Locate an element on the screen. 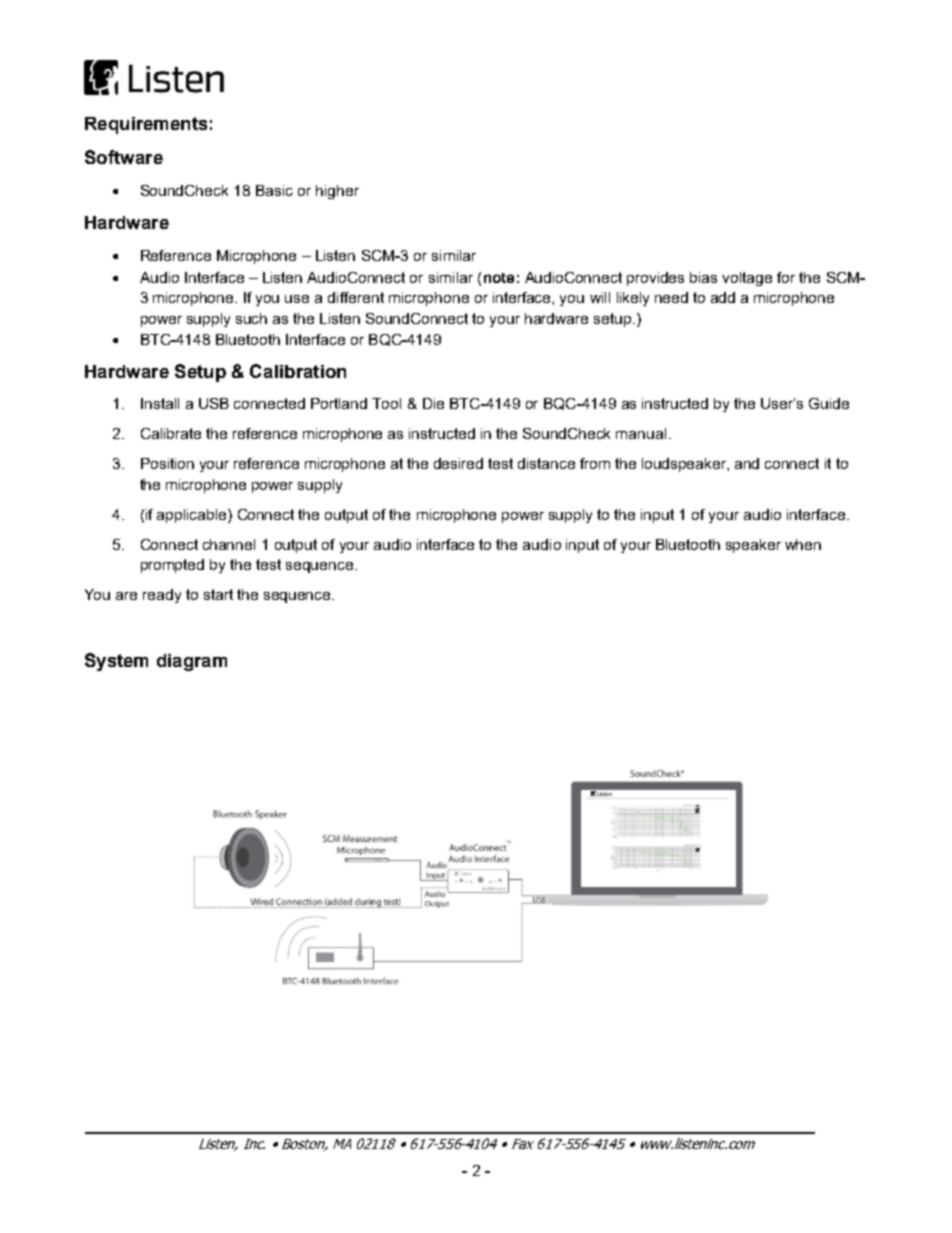  desired is located at coordinates (458, 463).
